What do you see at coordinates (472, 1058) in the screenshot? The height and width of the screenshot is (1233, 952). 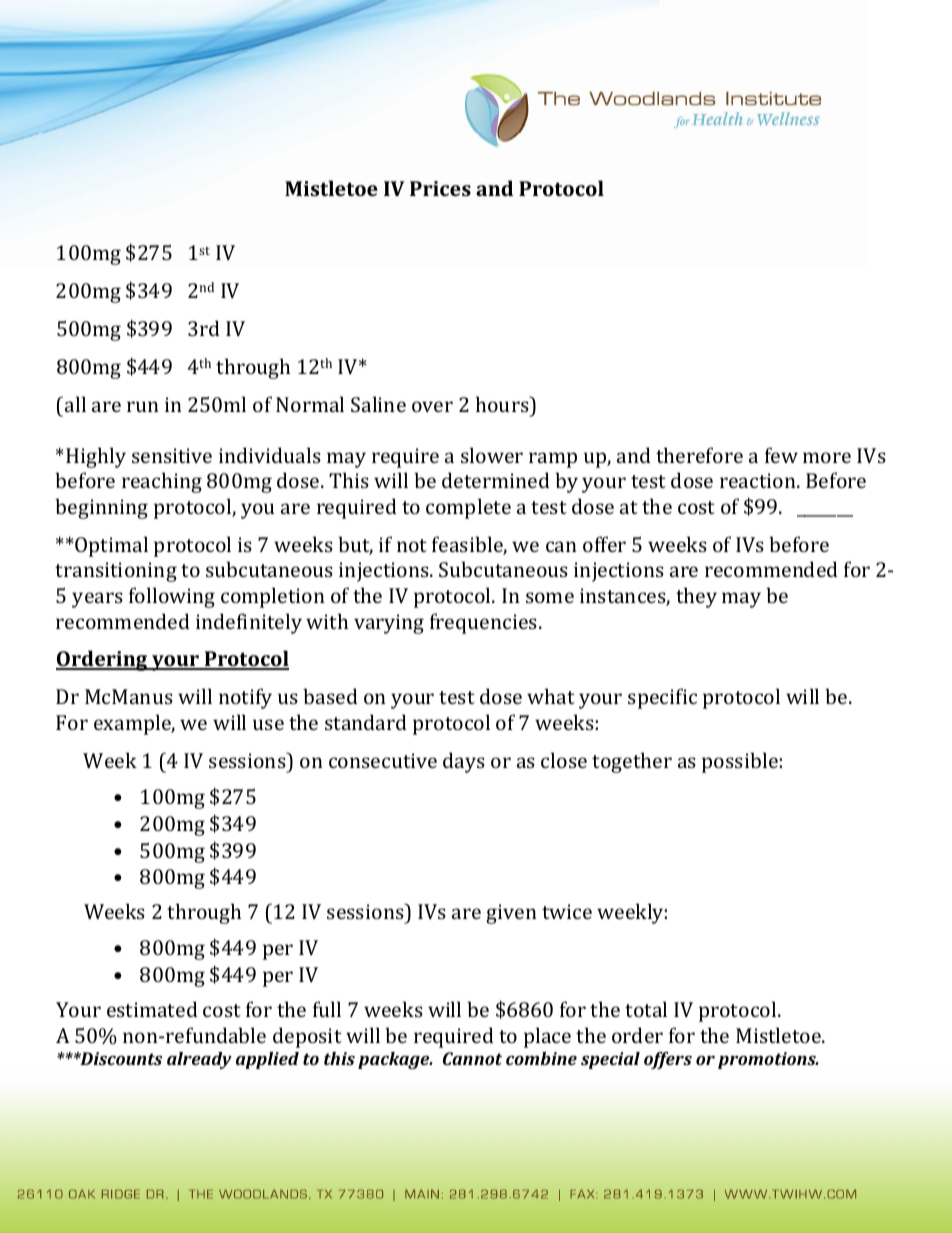 I see `Cannot` at bounding box center [472, 1058].
